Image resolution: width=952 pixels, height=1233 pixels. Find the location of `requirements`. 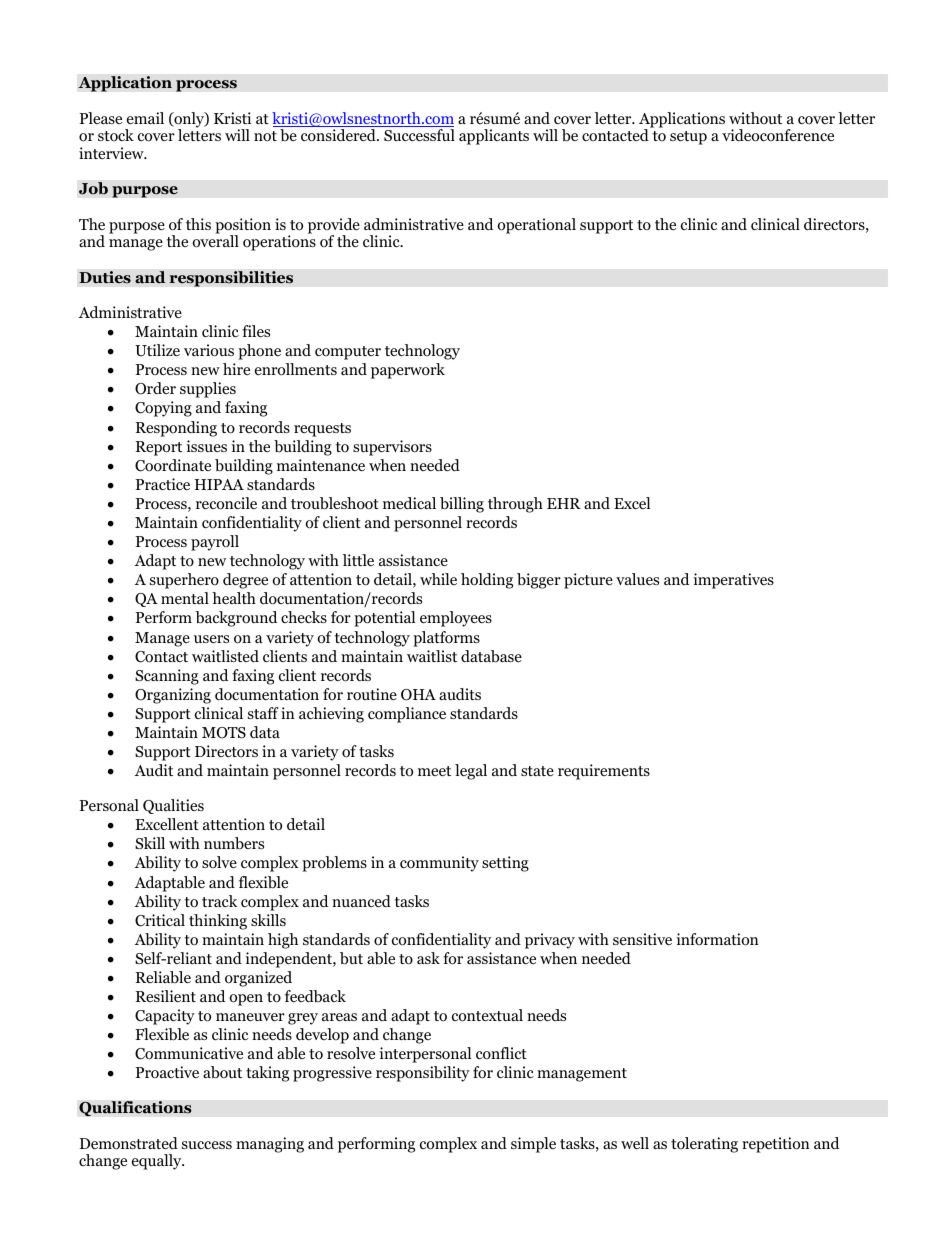

requirements is located at coordinates (604, 772).
